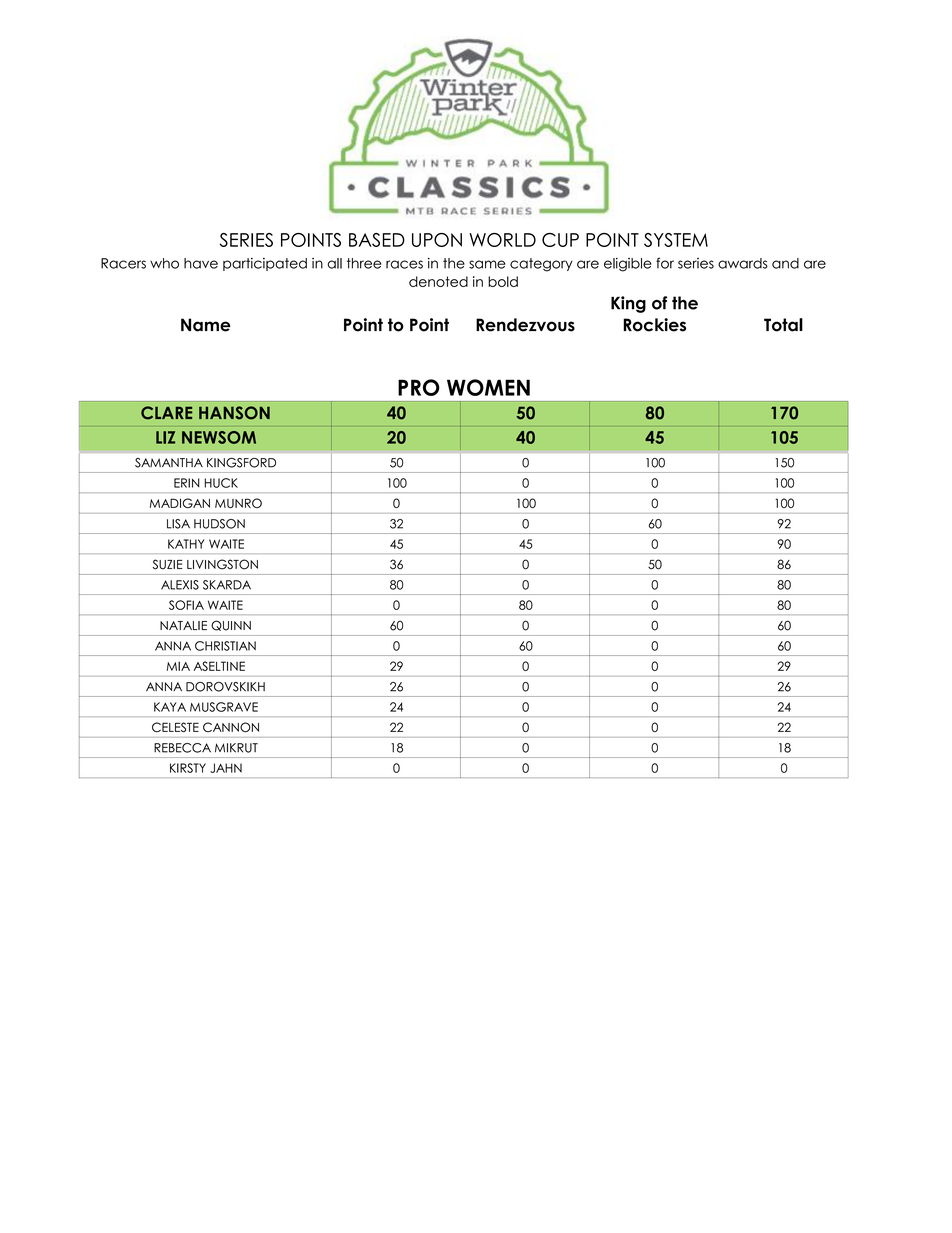 The width and height of the document is (952, 1233). Describe the element at coordinates (743, 263) in the document. I see `awards` at that location.
